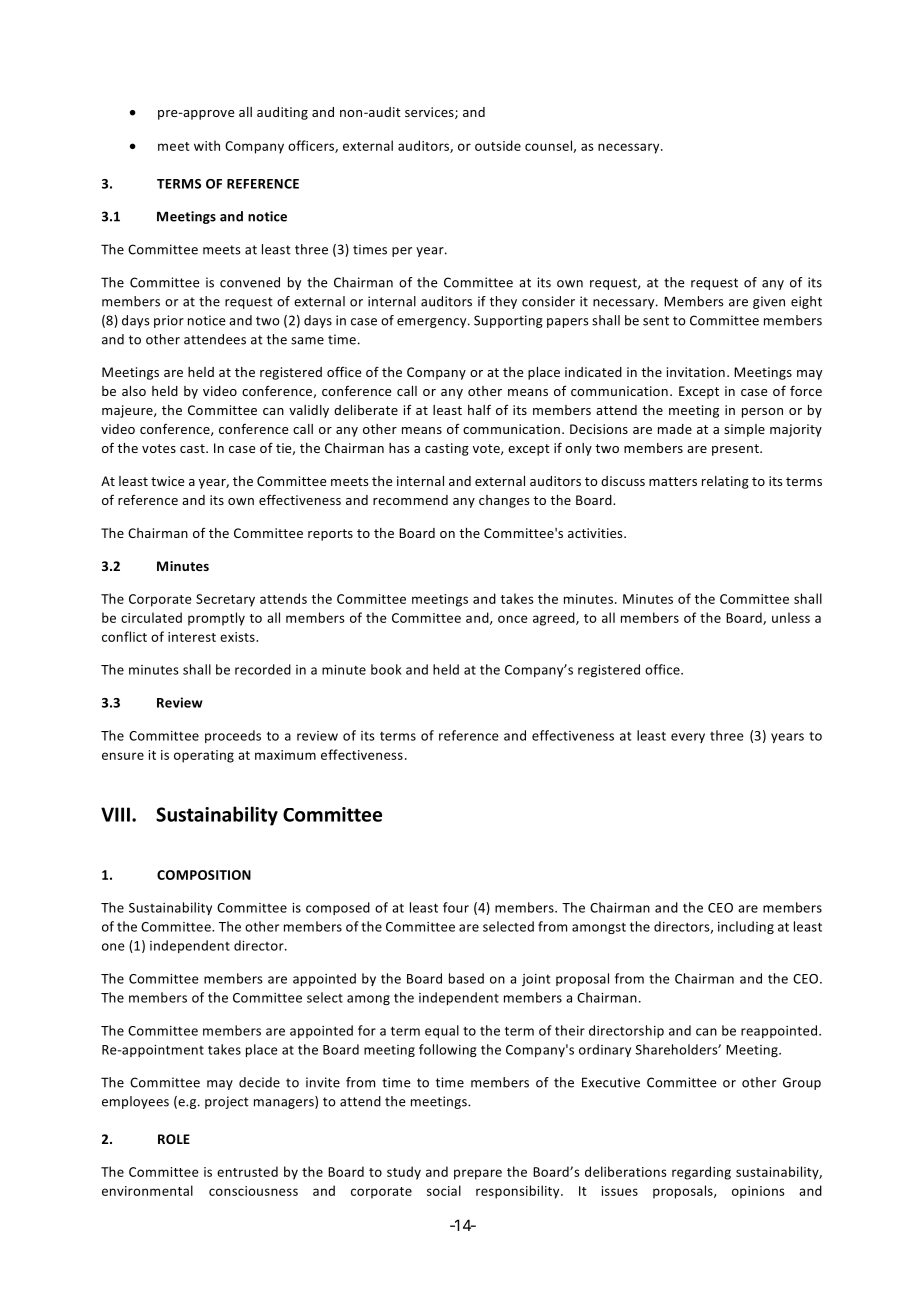  Describe the element at coordinates (746, 927) in the screenshot. I see `including` at that location.
